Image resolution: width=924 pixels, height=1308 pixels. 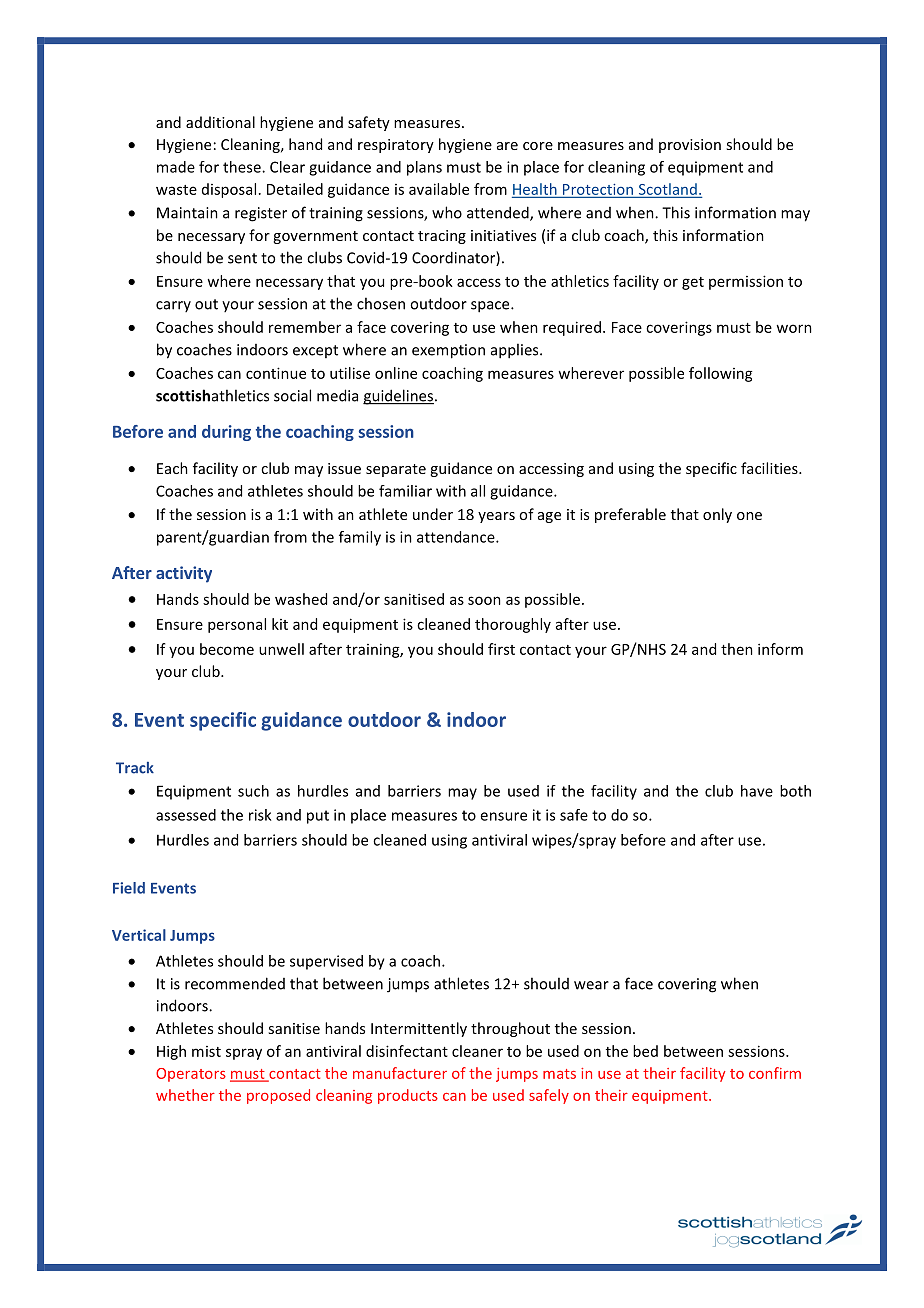 What do you see at coordinates (484, 600) in the document?
I see `soon` at bounding box center [484, 600].
